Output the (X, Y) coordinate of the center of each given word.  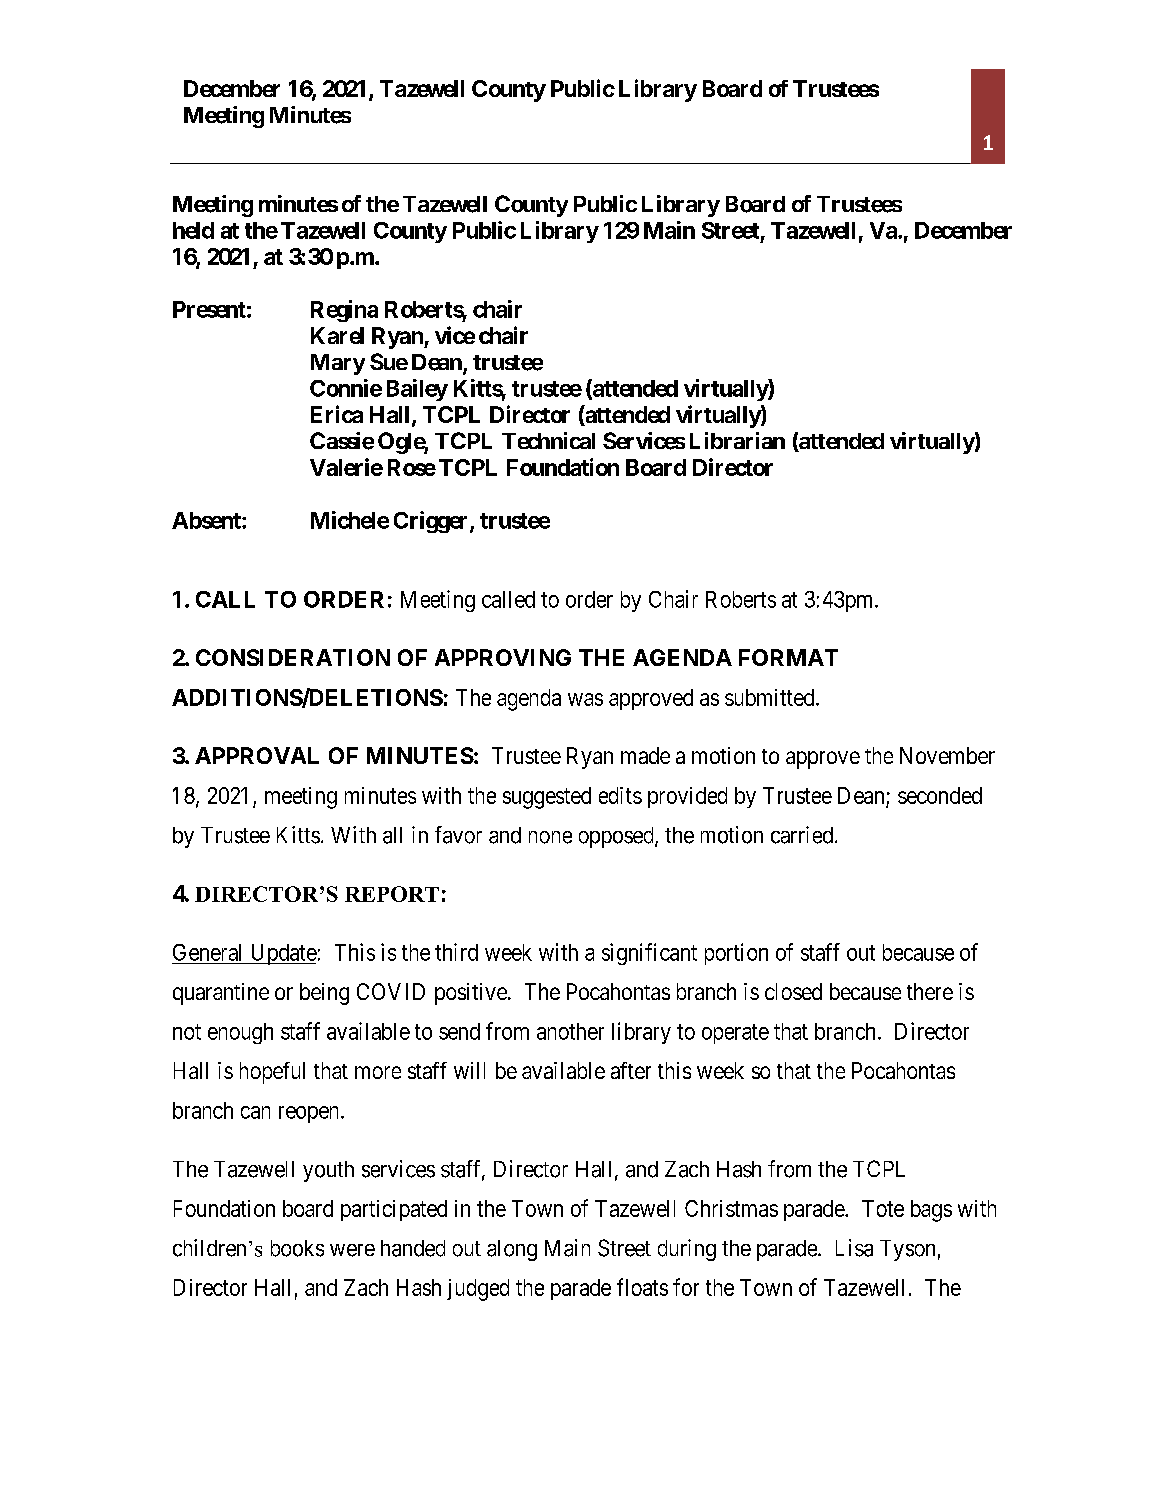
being (324, 994)
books (297, 1248)
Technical (548, 440)
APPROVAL (257, 755)
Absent (207, 520)
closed (793, 991)
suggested (547, 798)
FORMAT (788, 657)
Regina (344, 311)
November (947, 755)
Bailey (417, 390)
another (570, 1031)
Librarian (737, 440)
